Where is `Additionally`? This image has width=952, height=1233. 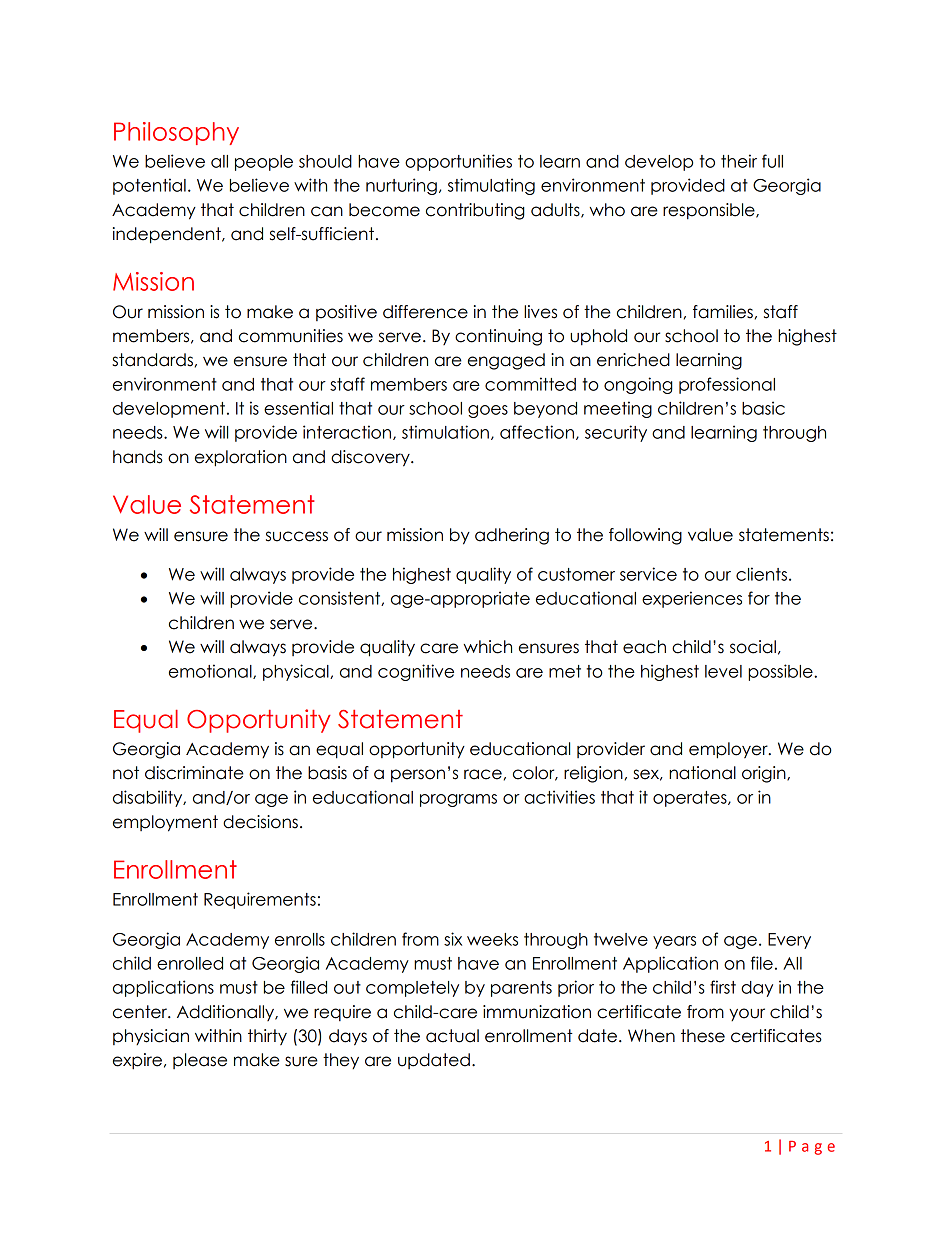
Additionally is located at coordinates (227, 1013).
